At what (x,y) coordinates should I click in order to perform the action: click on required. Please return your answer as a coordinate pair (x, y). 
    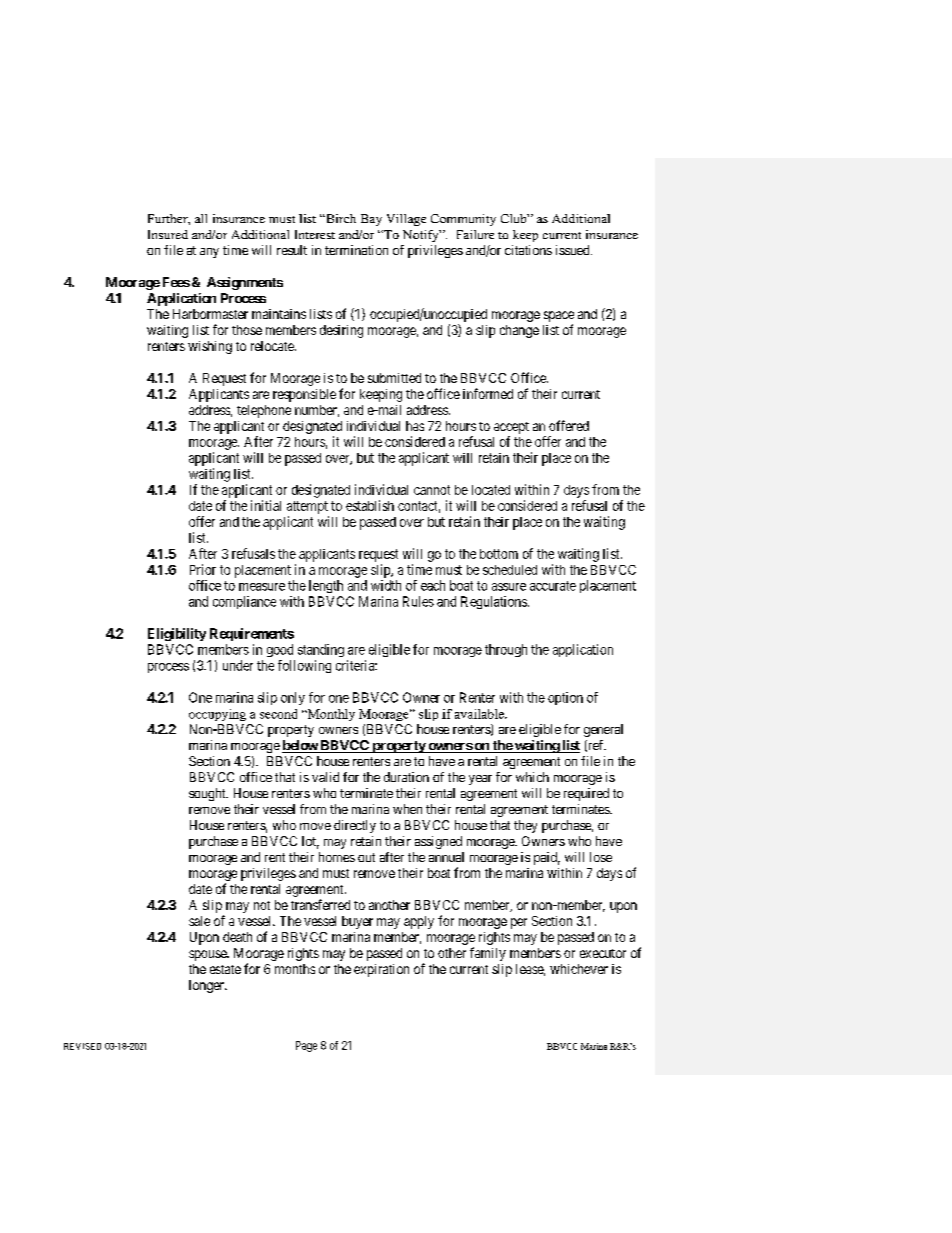
    Looking at the image, I should click on (586, 794).
